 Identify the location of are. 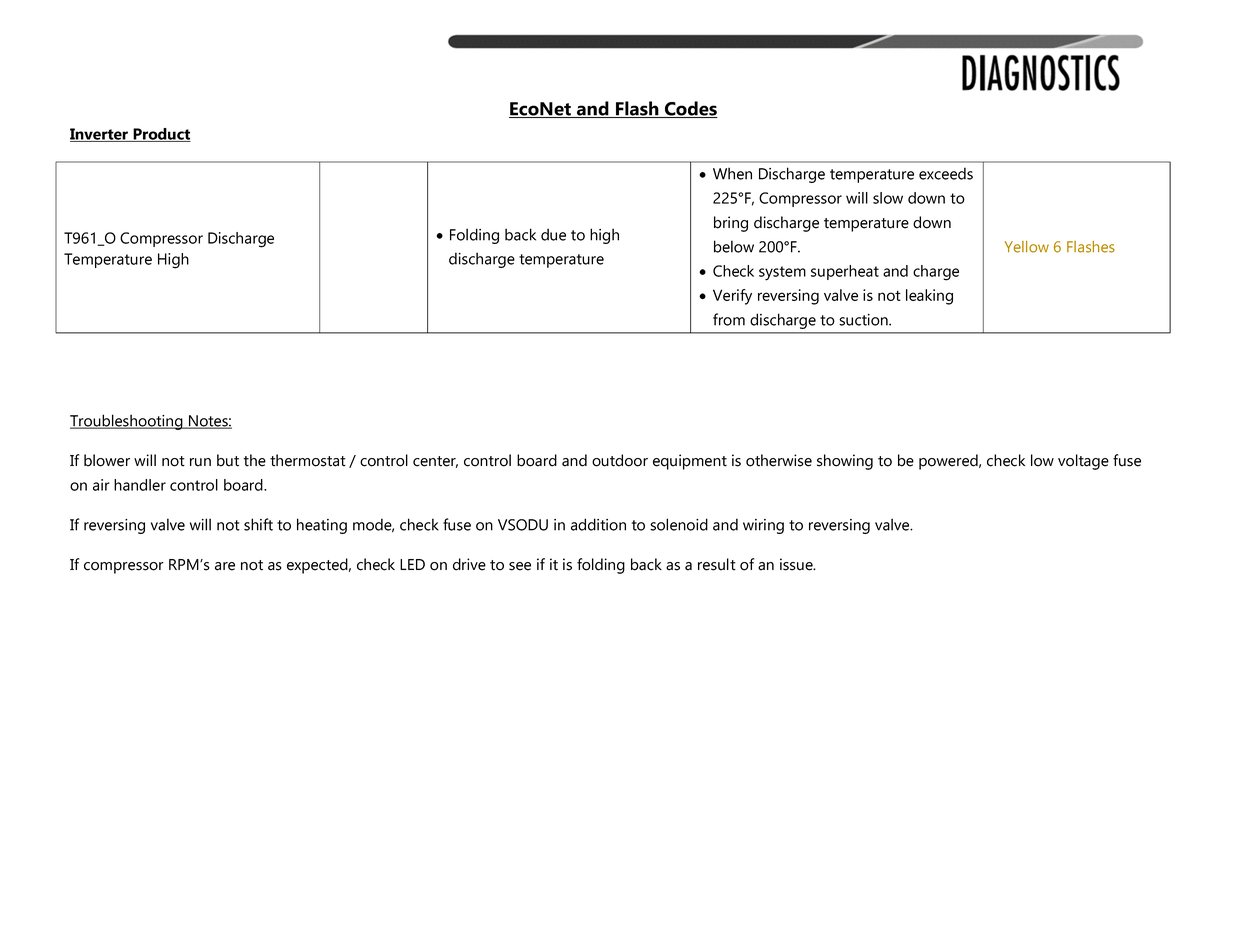
(225, 566).
